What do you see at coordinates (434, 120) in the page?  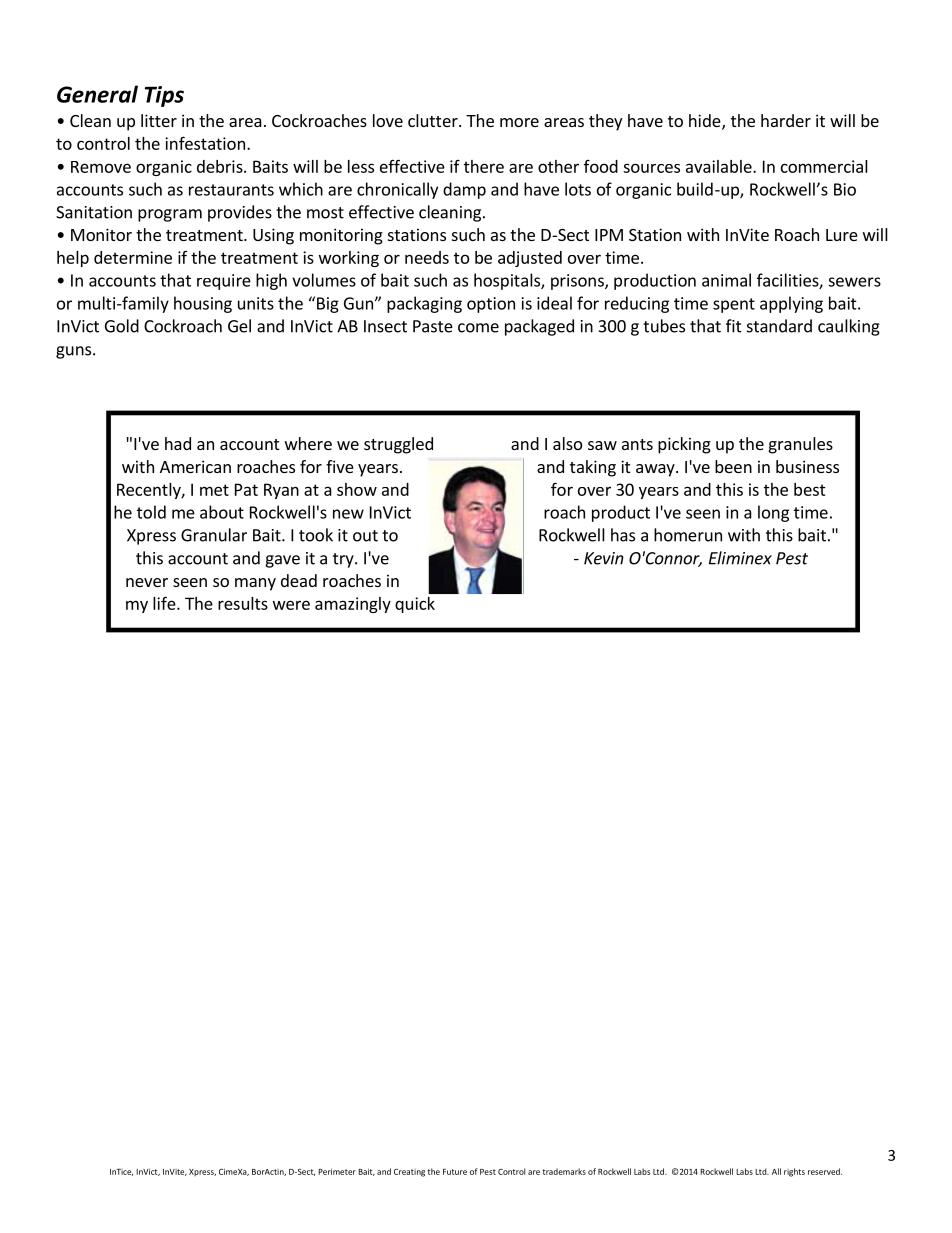 I see `clutter` at bounding box center [434, 120].
